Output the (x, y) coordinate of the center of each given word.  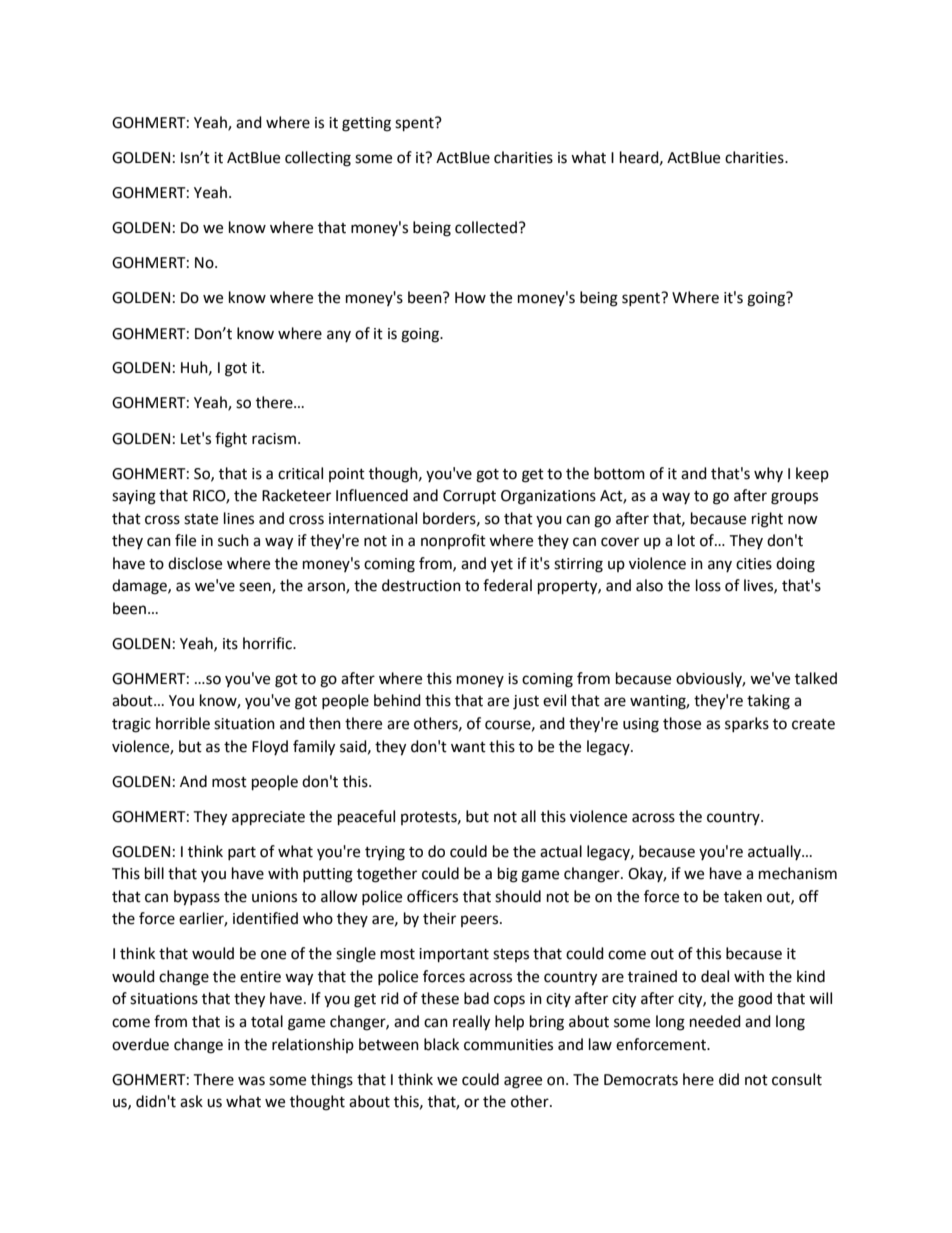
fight (231, 440)
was (251, 1081)
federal (507, 585)
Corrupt (469, 497)
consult (797, 1079)
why (768, 474)
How (470, 298)
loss (708, 585)
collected (486, 227)
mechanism (798, 873)
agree (523, 1082)
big (508, 875)
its (230, 644)
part (242, 853)
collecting (318, 159)
